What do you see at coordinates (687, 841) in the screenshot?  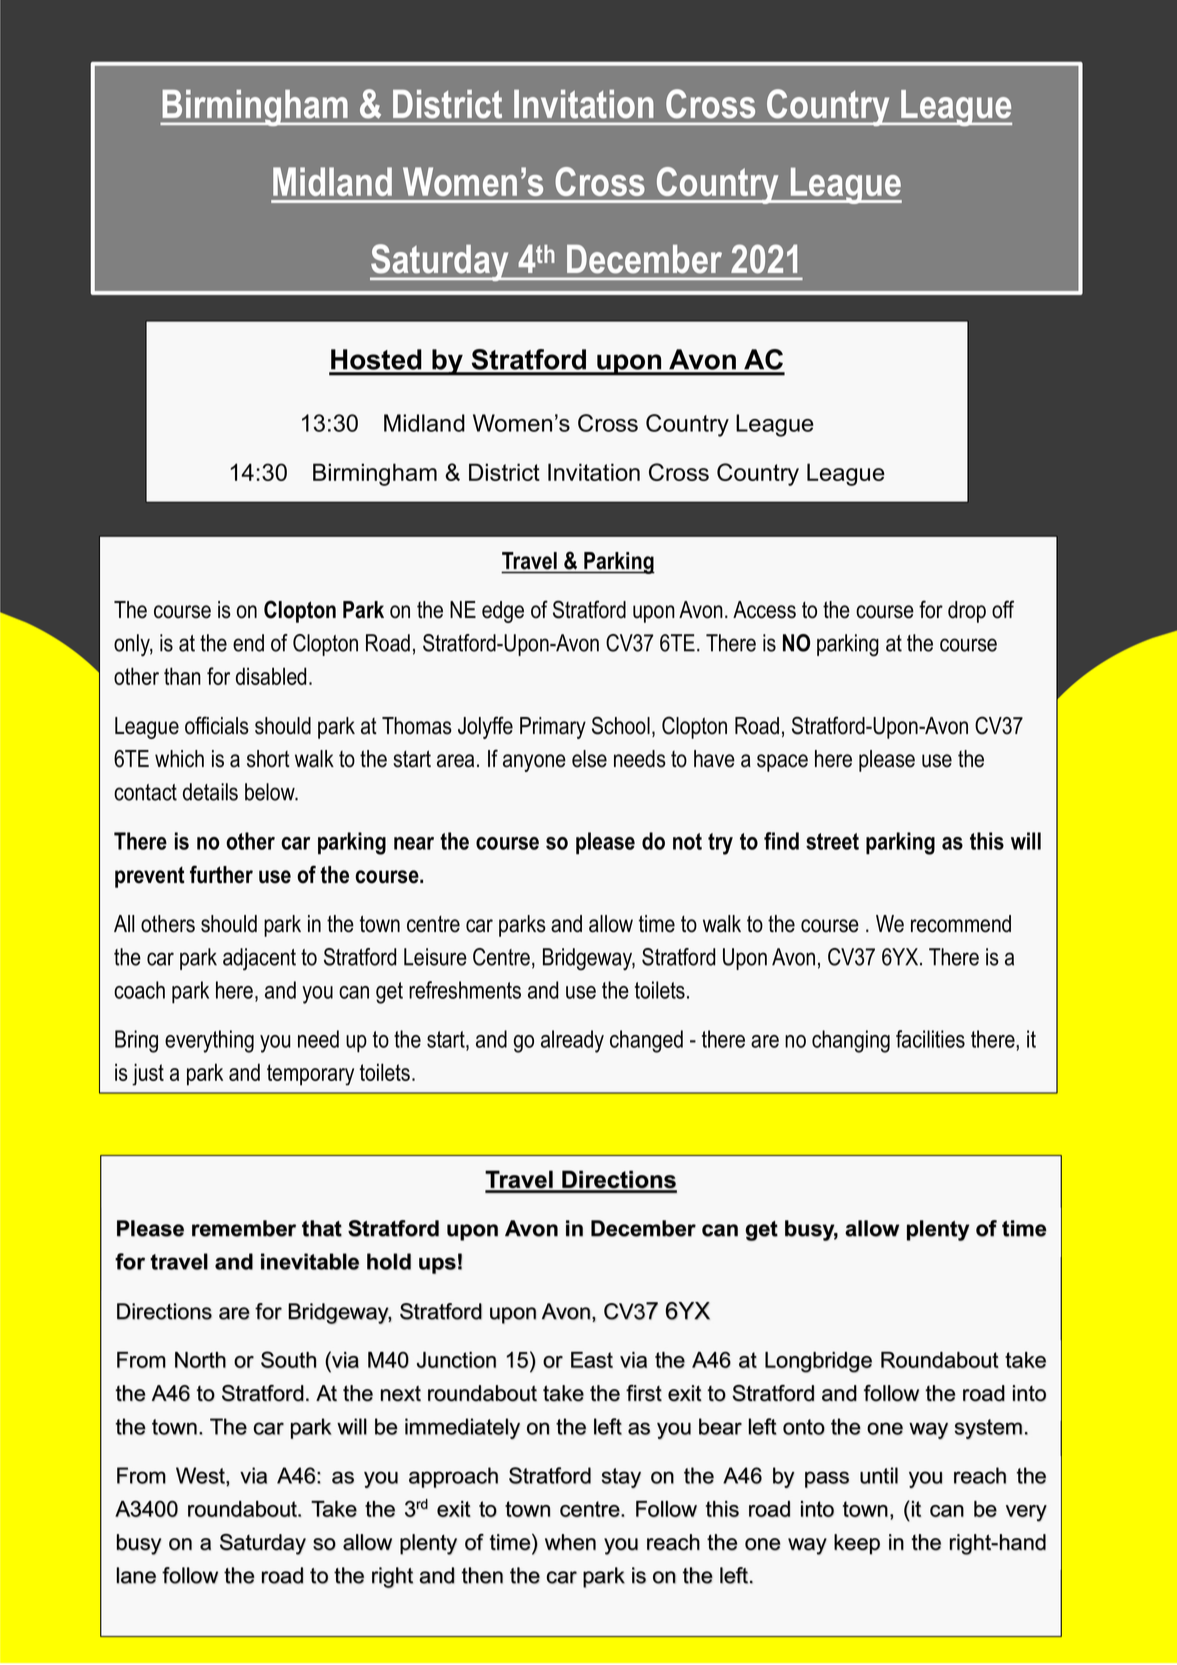 I see `not` at bounding box center [687, 841].
